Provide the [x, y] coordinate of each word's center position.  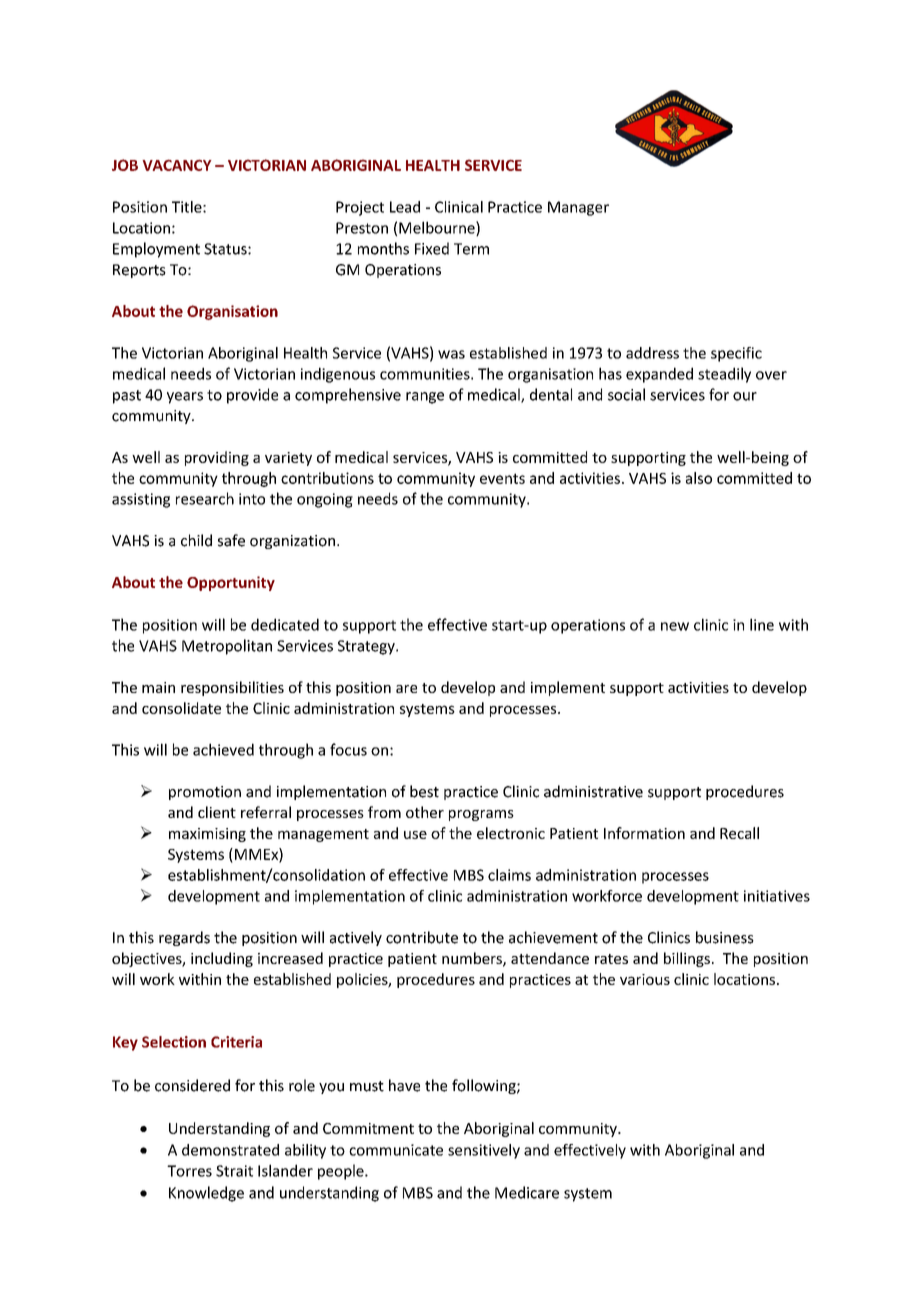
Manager [578, 208]
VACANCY [177, 165]
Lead [405, 207]
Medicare [527, 1192]
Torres [189, 1171]
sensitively [484, 1151]
